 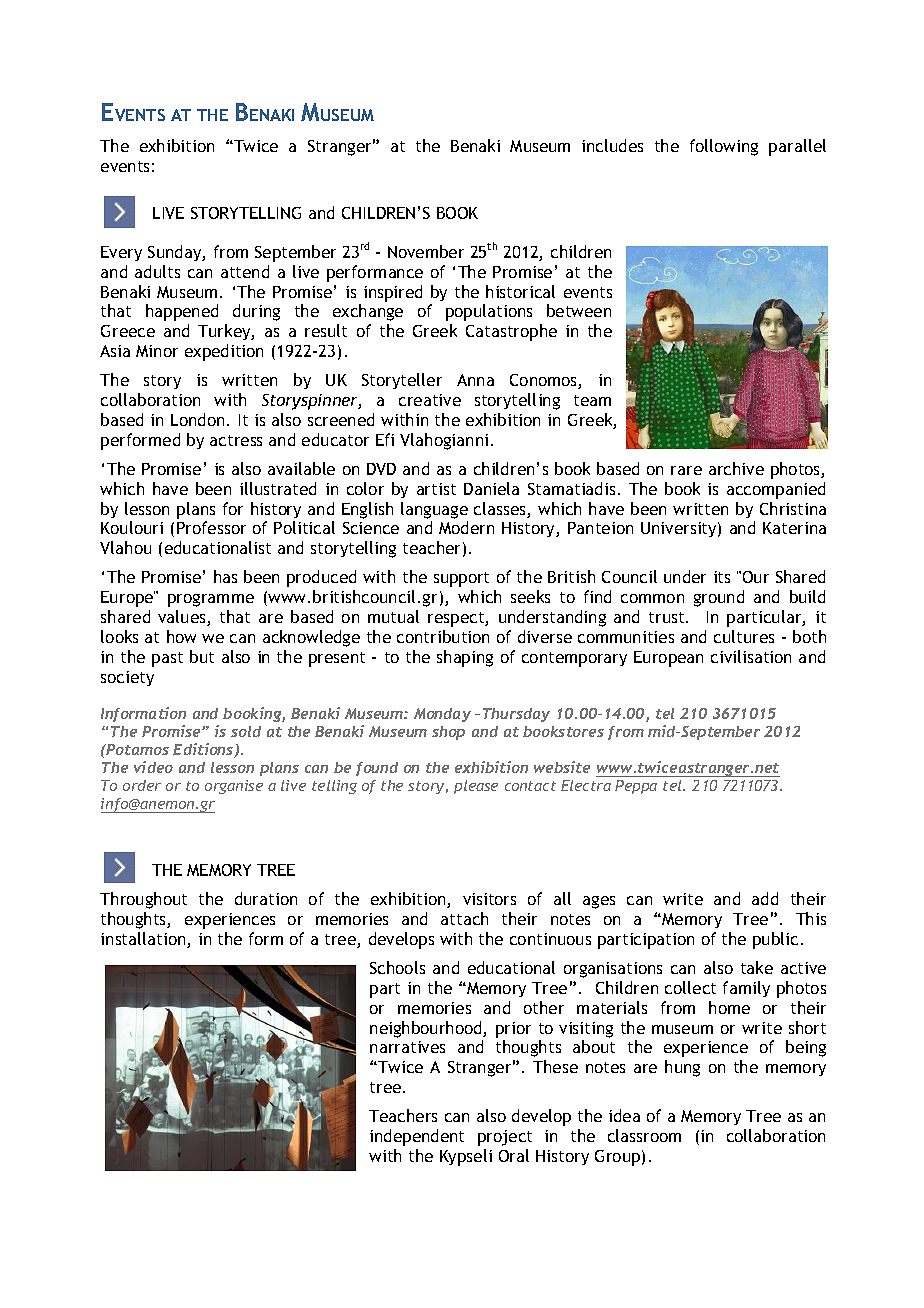 What do you see at coordinates (475, 380) in the screenshot?
I see `Anna` at bounding box center [475, 380].
